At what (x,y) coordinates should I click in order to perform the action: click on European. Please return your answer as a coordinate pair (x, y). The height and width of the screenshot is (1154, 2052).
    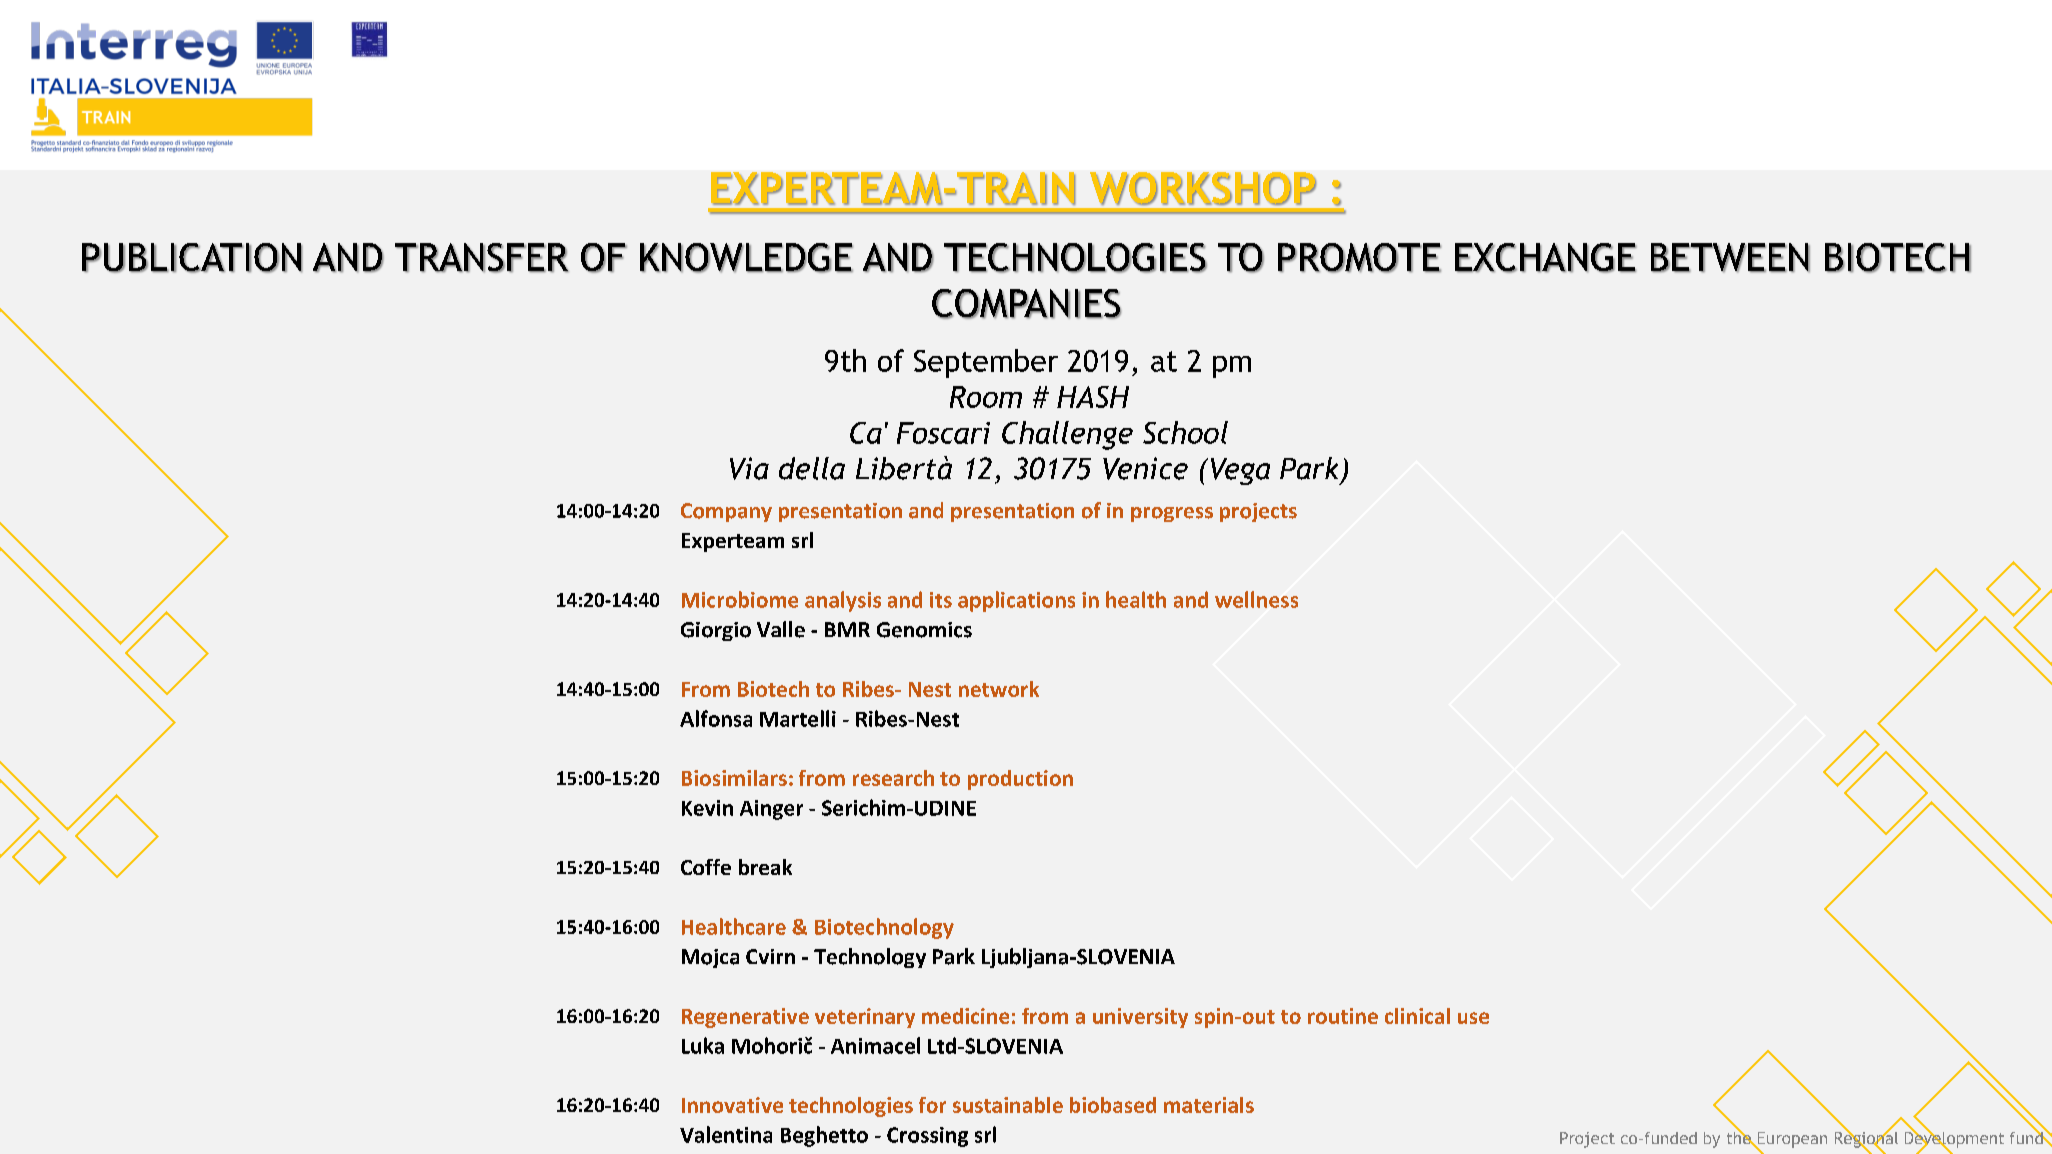
    Looking at the image, I should click on (1791, 1141).
